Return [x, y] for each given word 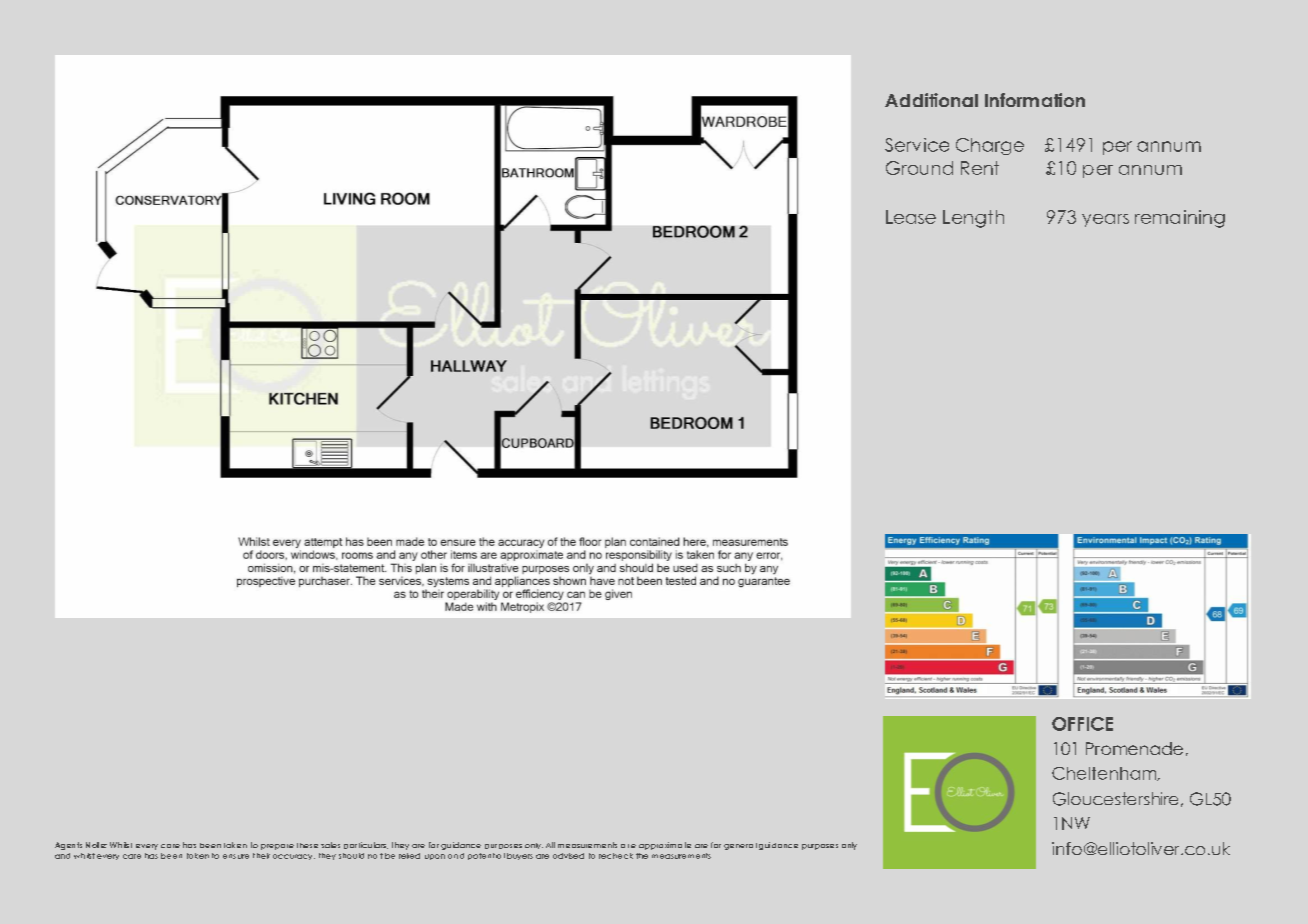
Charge [990, 146]
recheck [616, 856]
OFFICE [1082, 724]
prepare [277, 847]
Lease [911, 217]
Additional [931, 100]
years [1105, 220]
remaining [1180, 219]
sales [330, 845]
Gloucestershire [1115, 799]
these [307, 845]
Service [917, 145]
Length [973, 219]
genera [738, 847]
